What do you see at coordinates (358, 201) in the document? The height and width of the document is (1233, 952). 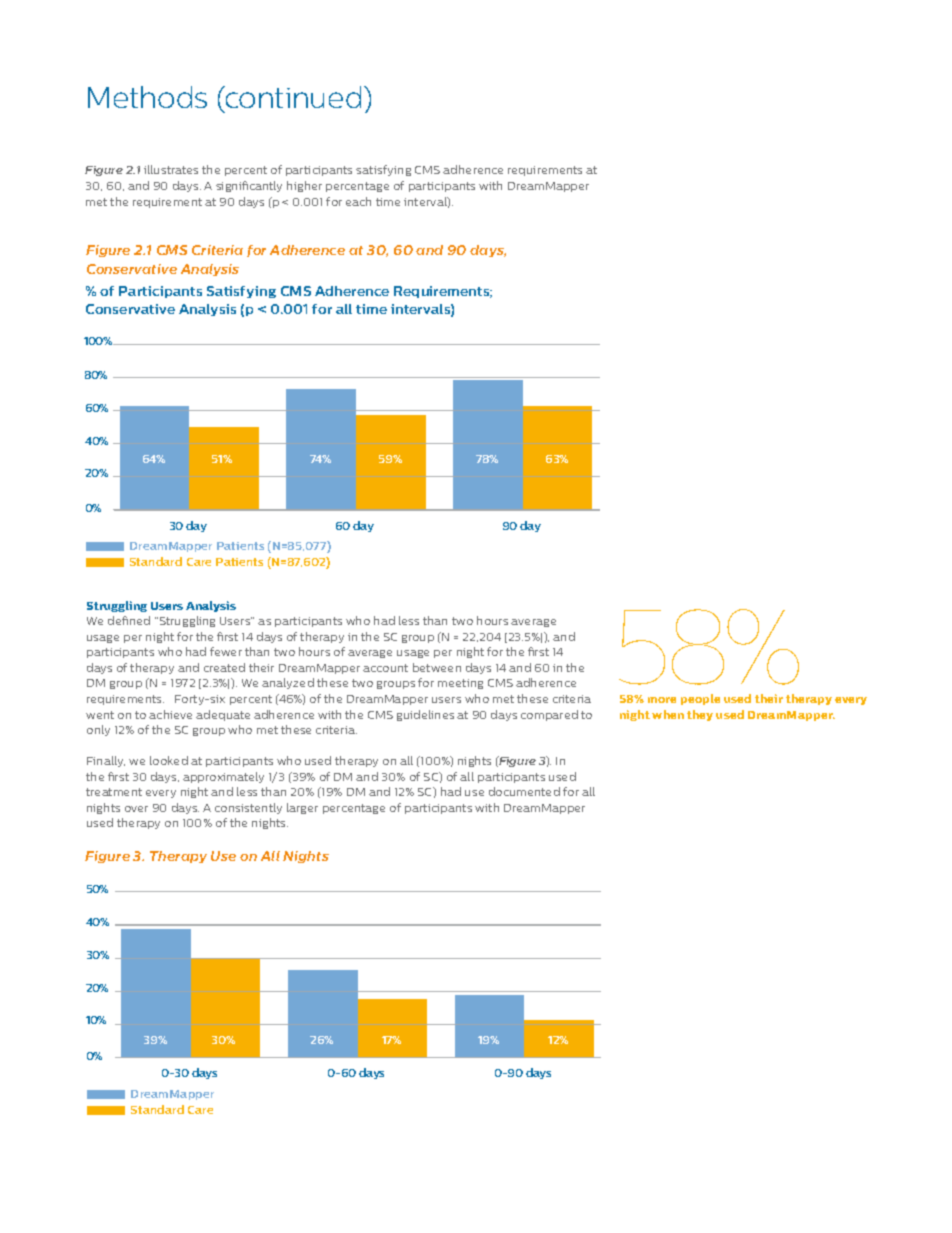 I see `each` at bounding box center [358, 201].
